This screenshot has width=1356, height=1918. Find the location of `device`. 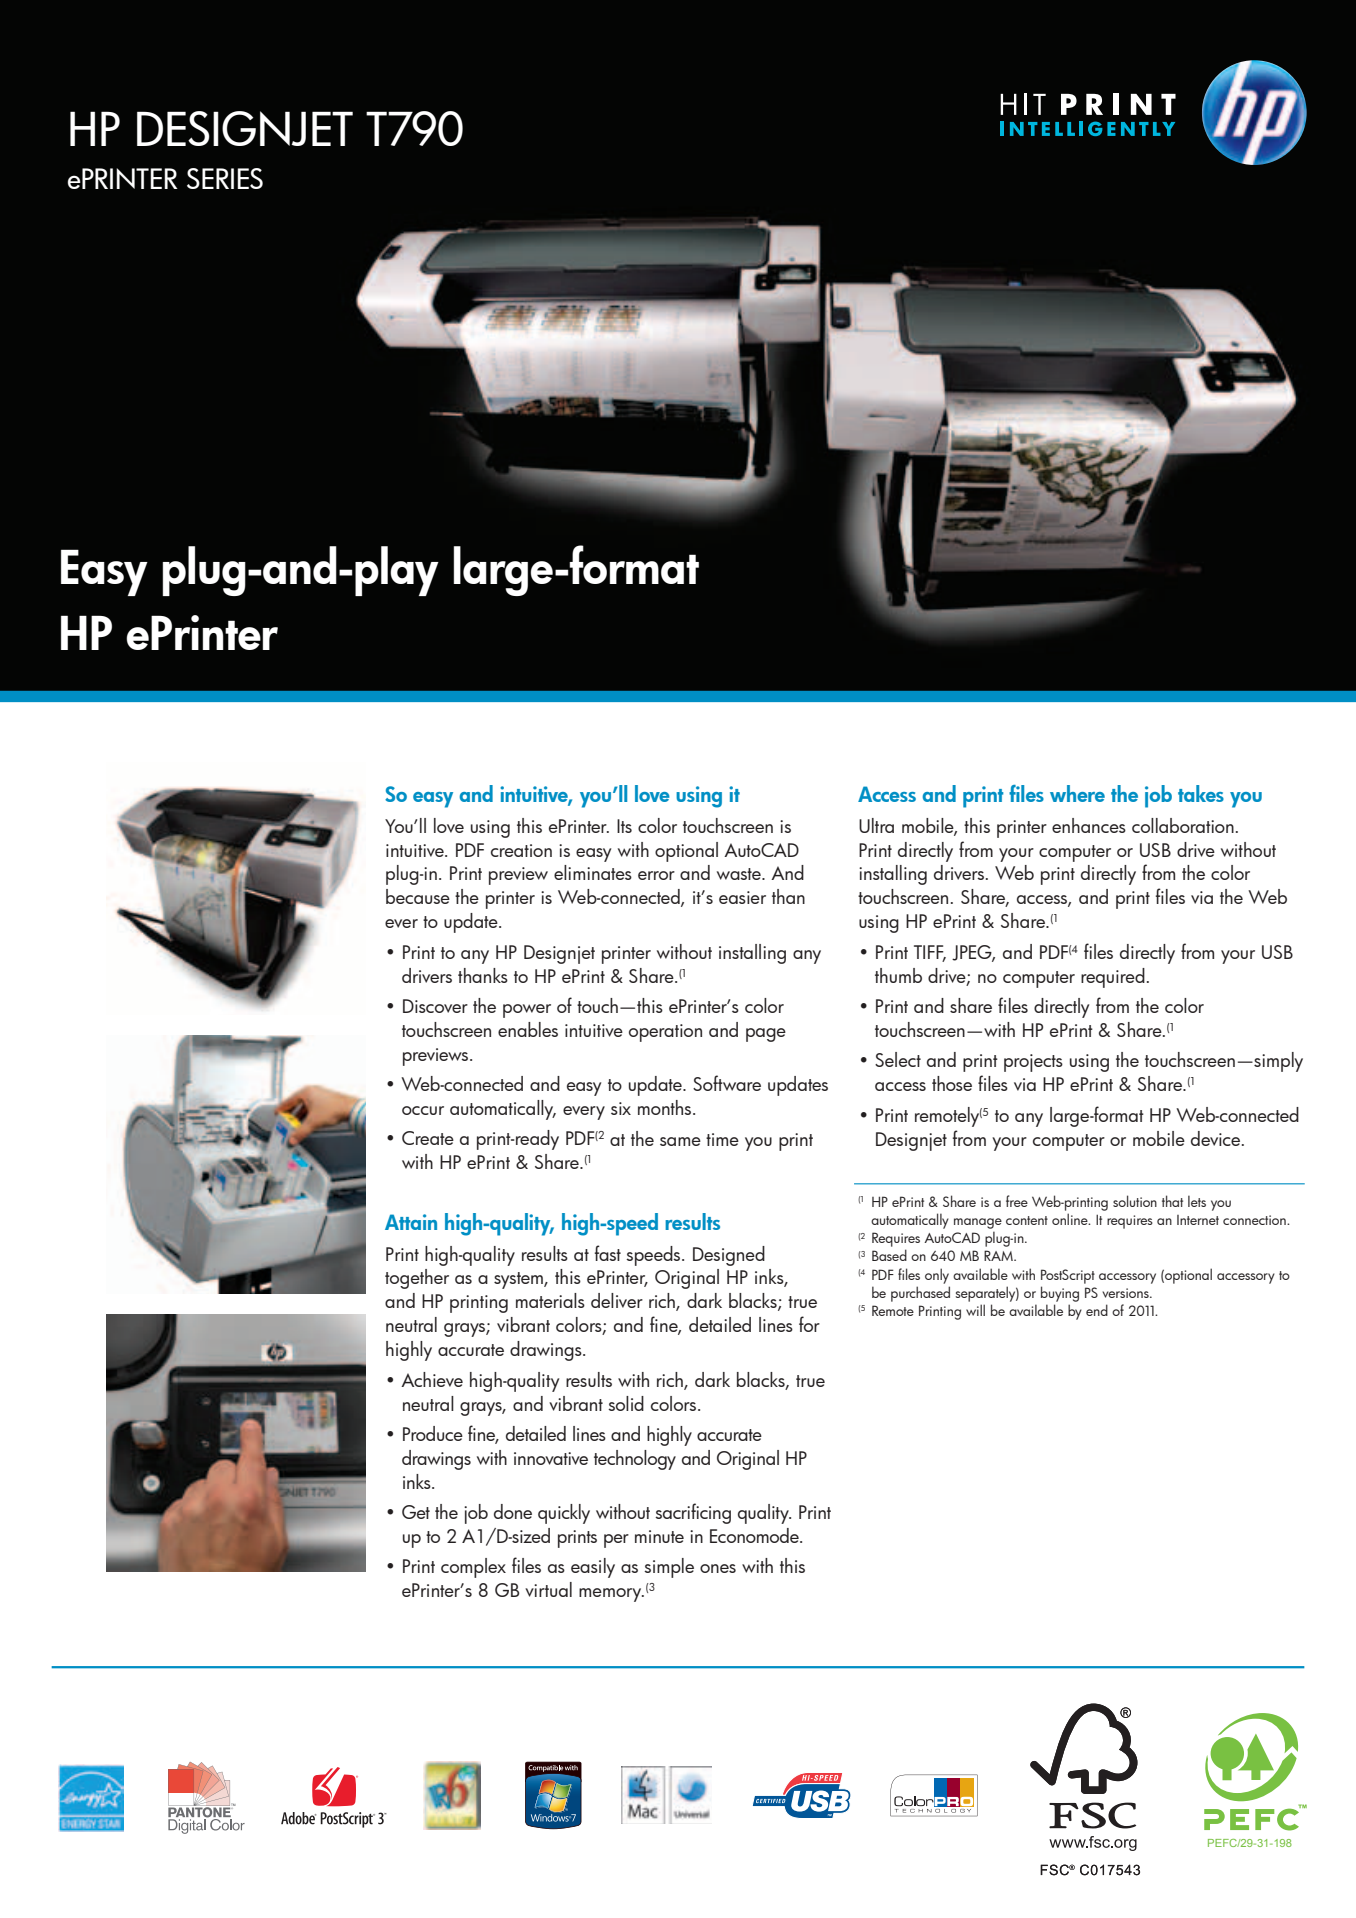

device is located at coordinates (1217, 1138).
